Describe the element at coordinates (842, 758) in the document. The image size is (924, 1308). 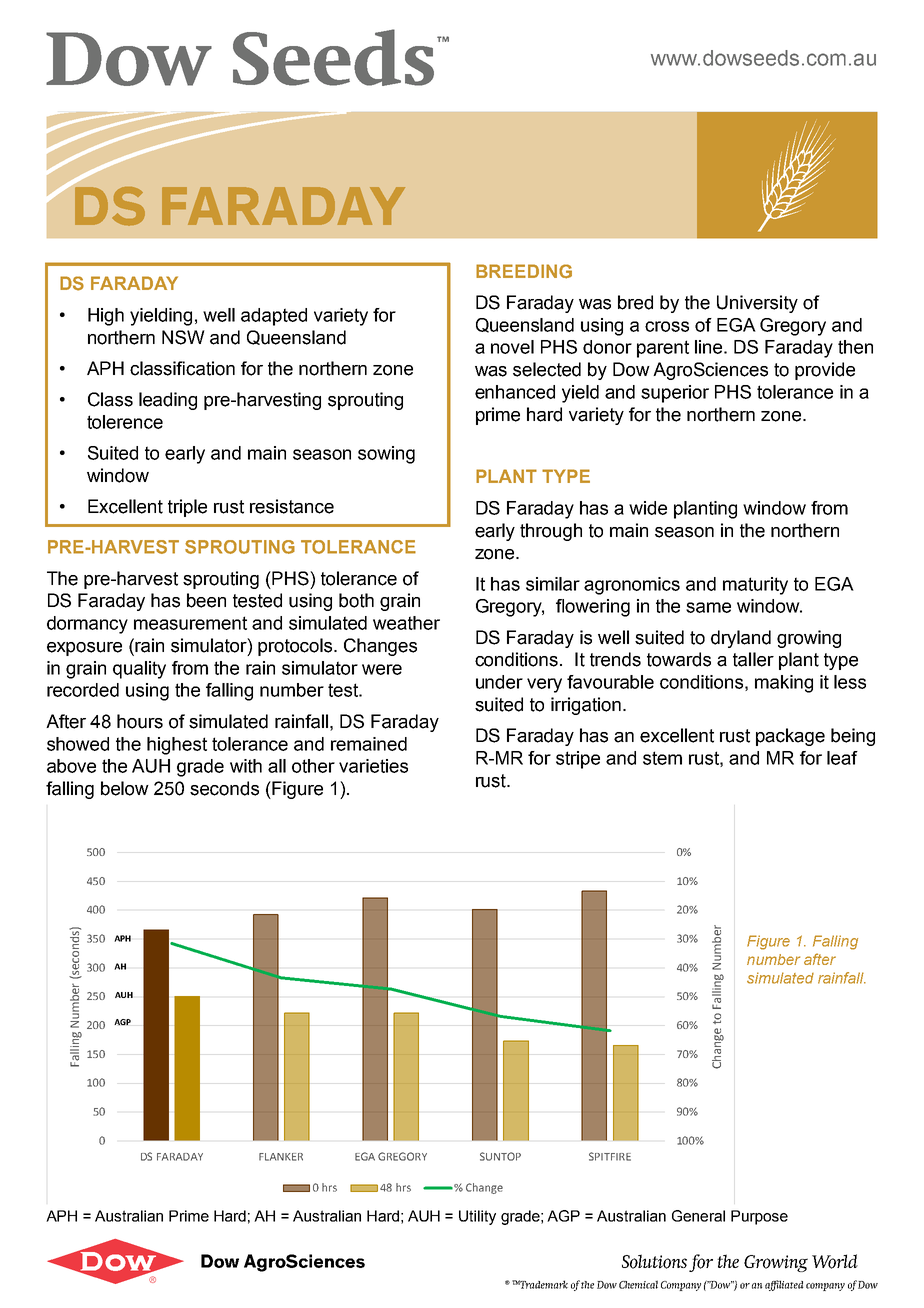
I see `leaf` at that location.
